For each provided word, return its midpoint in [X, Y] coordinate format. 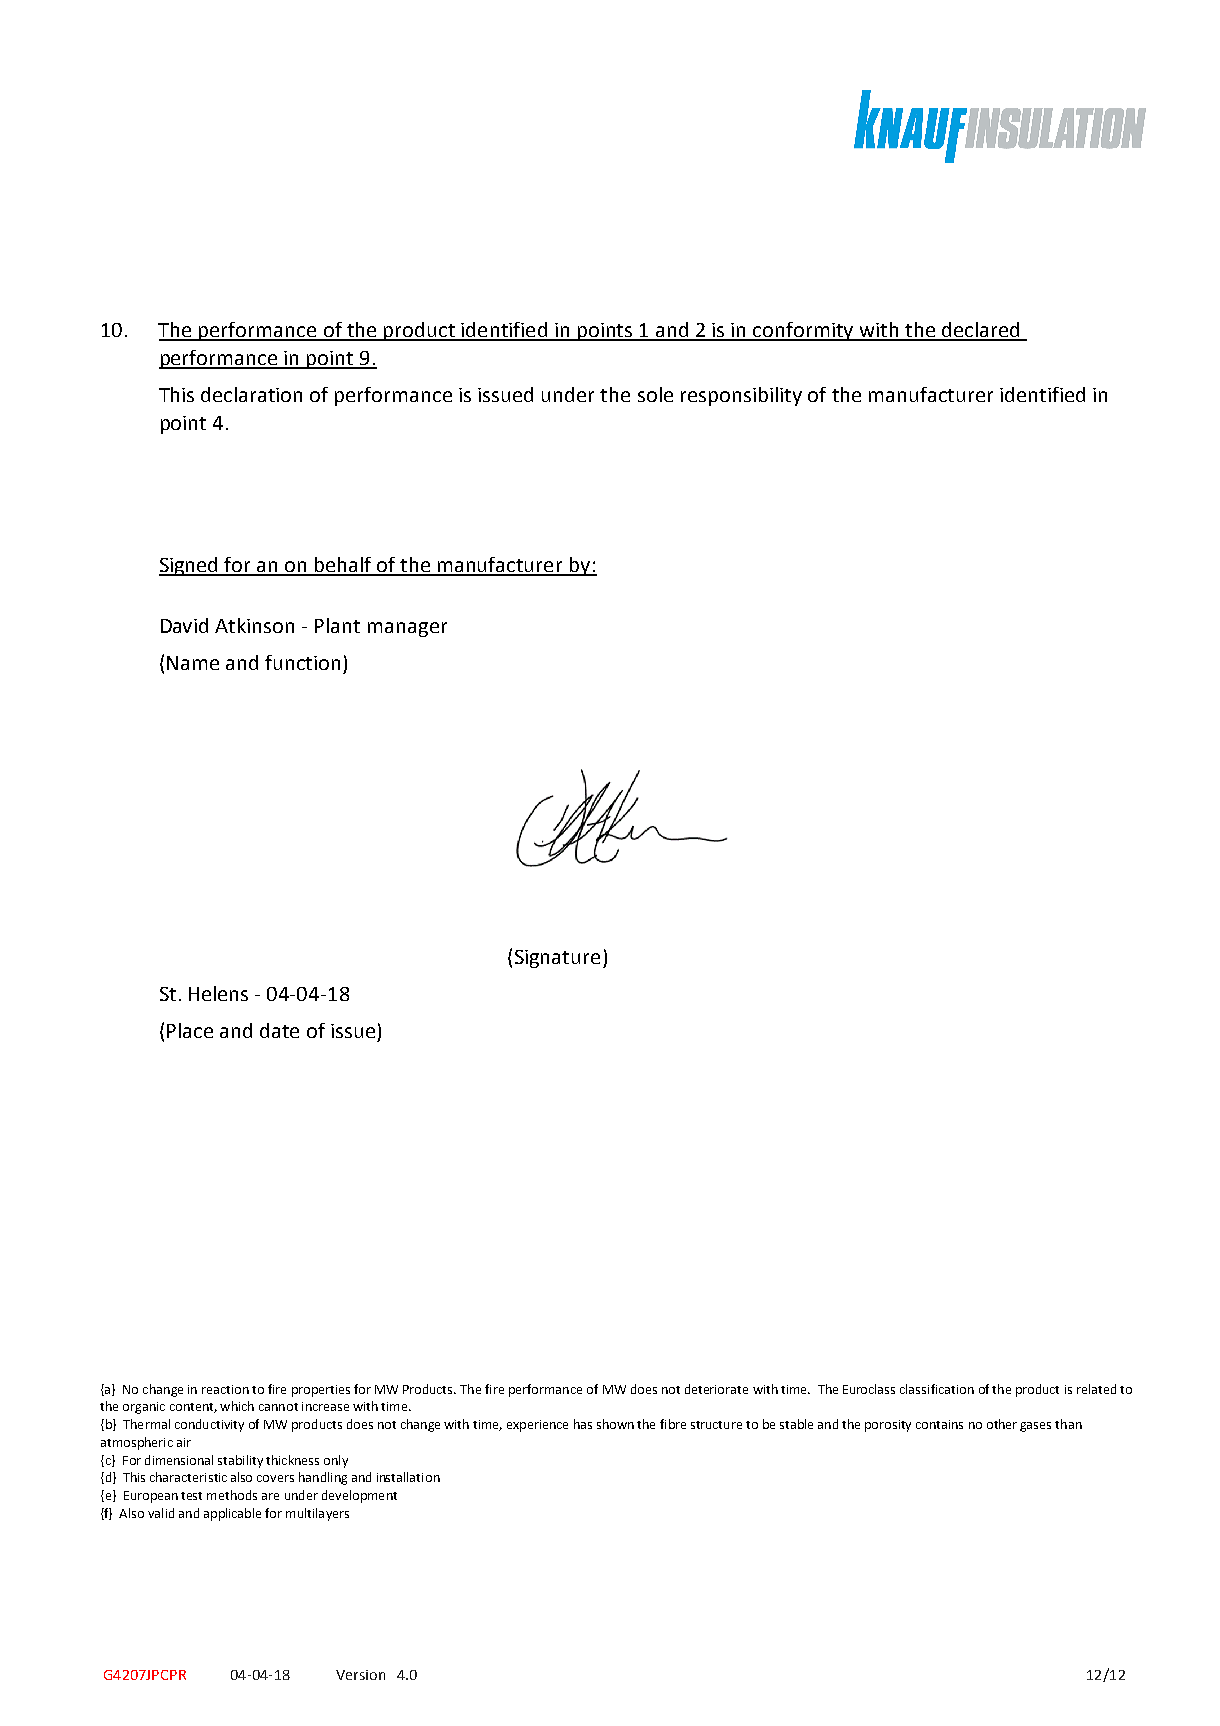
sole [655, 394]
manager [407, 629]
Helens [218, 993]
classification [937, 1389]
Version [360, 1675]
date [279, 1030]
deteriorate [716, 1389]
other [1002, 1424]
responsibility [741, 396]
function [302, 662]
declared [981, 331]
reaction [225, 1389]
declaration [251, 394]
